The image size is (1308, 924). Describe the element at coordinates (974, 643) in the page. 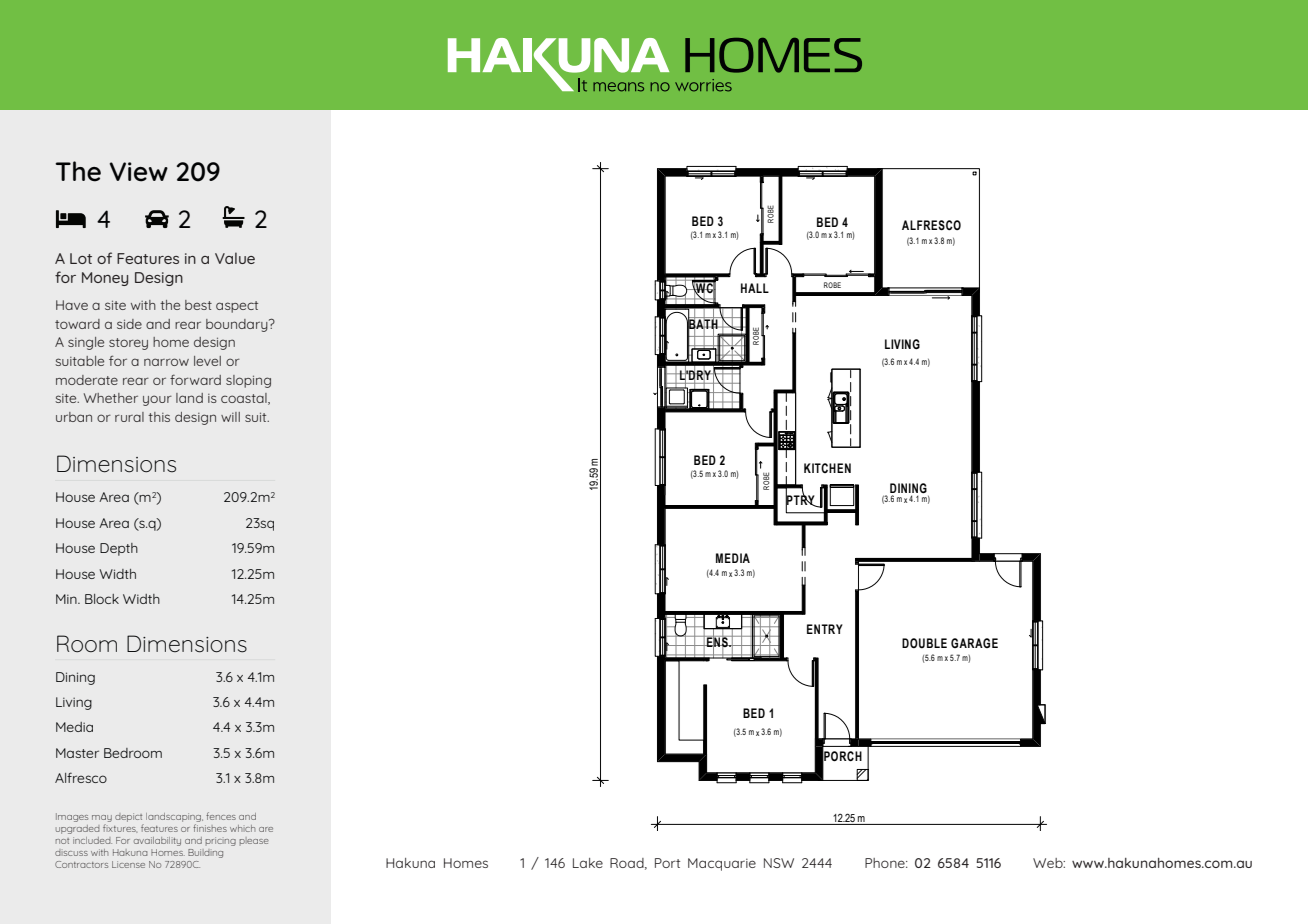

I see `GARAGE` at that location.
